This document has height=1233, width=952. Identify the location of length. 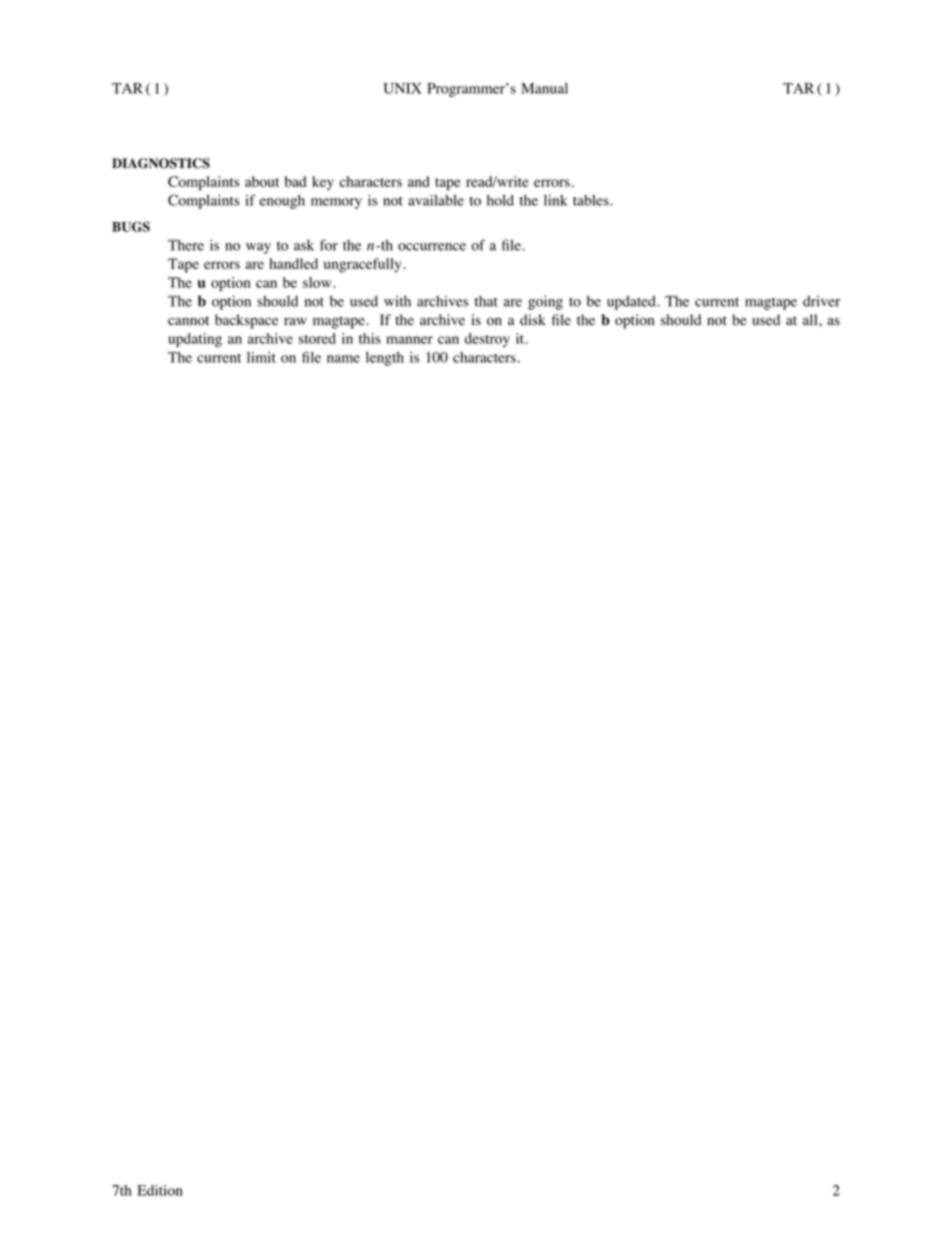
(385, 359).
